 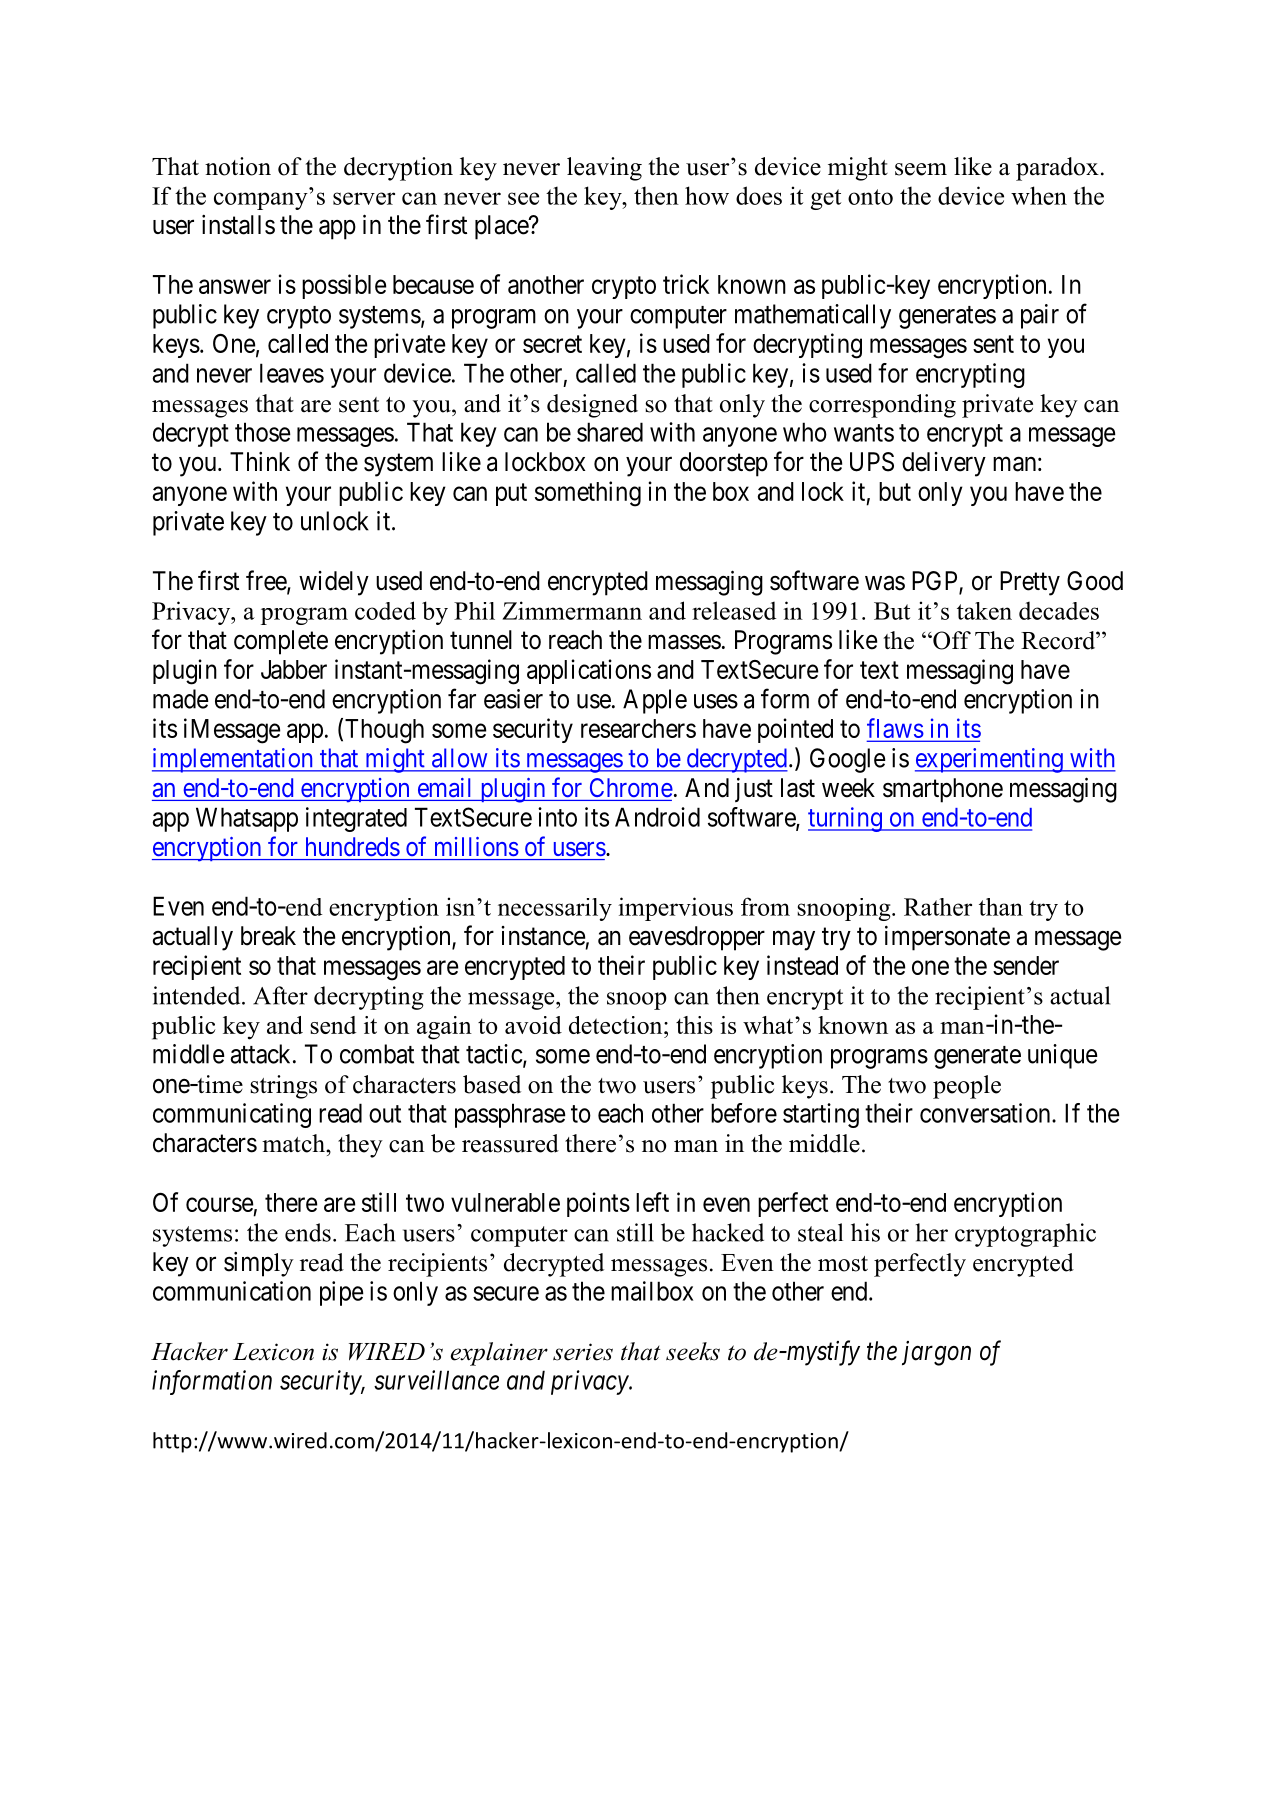 What do you see at coordinates (693, 1351) in the image?
I see `seeks` at bounding box center [693, 1351].
